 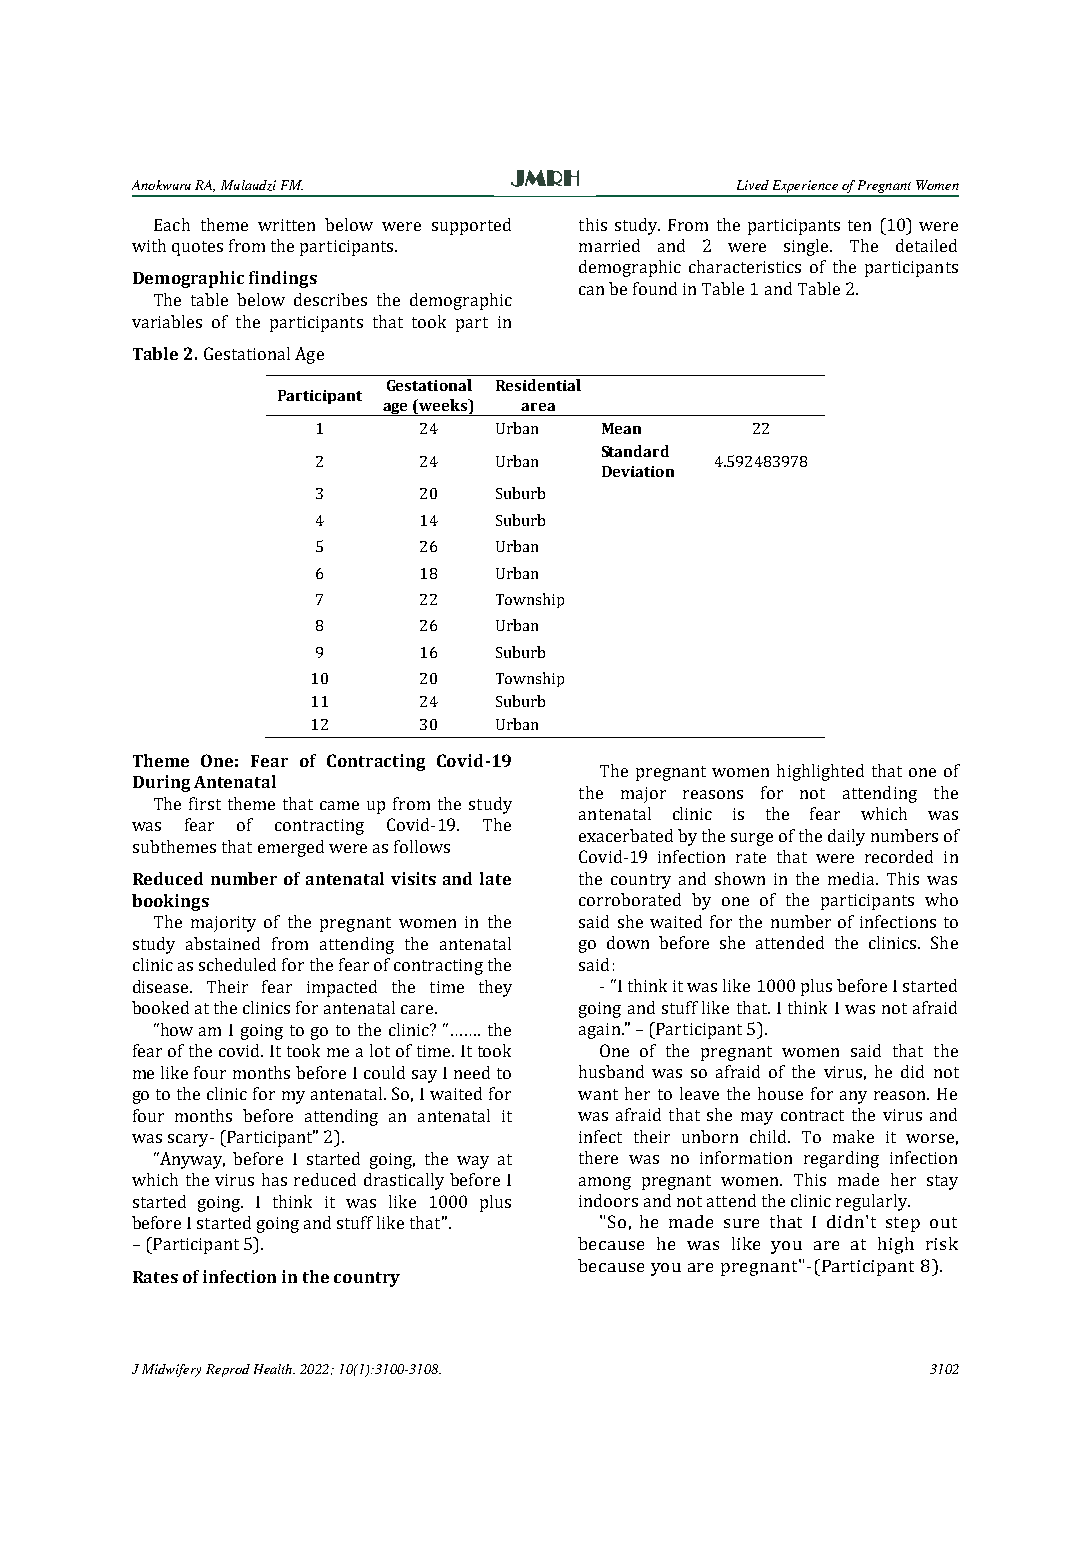 What do you see at coordinates (286, 225) in the screenshot?
I see `written` at bounding box center [286, 225].
